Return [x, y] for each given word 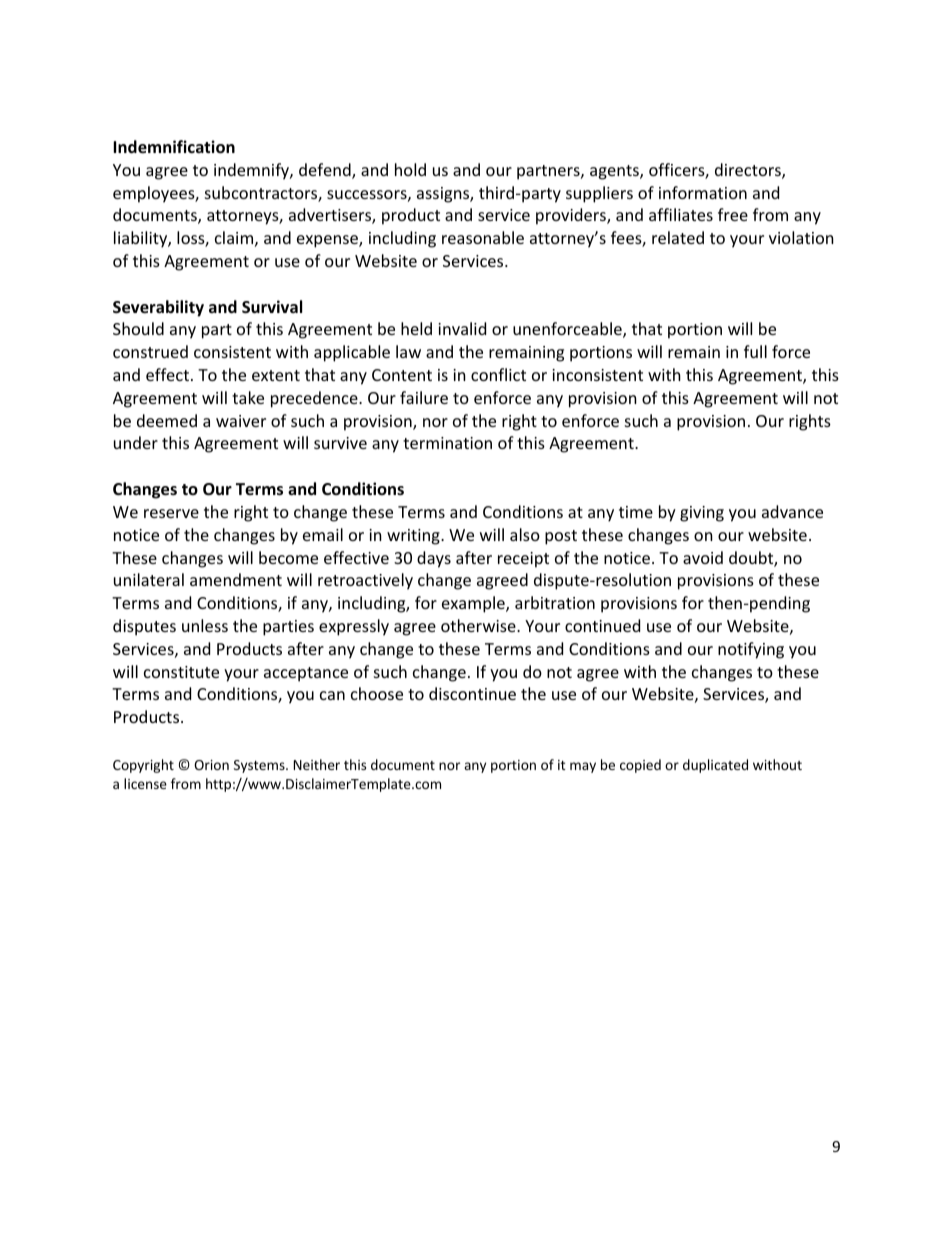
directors [749, 171]
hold [410, 169]
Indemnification [174, 147]
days [434, 559]
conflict [498, 374]
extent [276, 375]
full [755, 351]
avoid [703, 557]
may [583, 767]
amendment [236, 579]
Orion [211, 765]
